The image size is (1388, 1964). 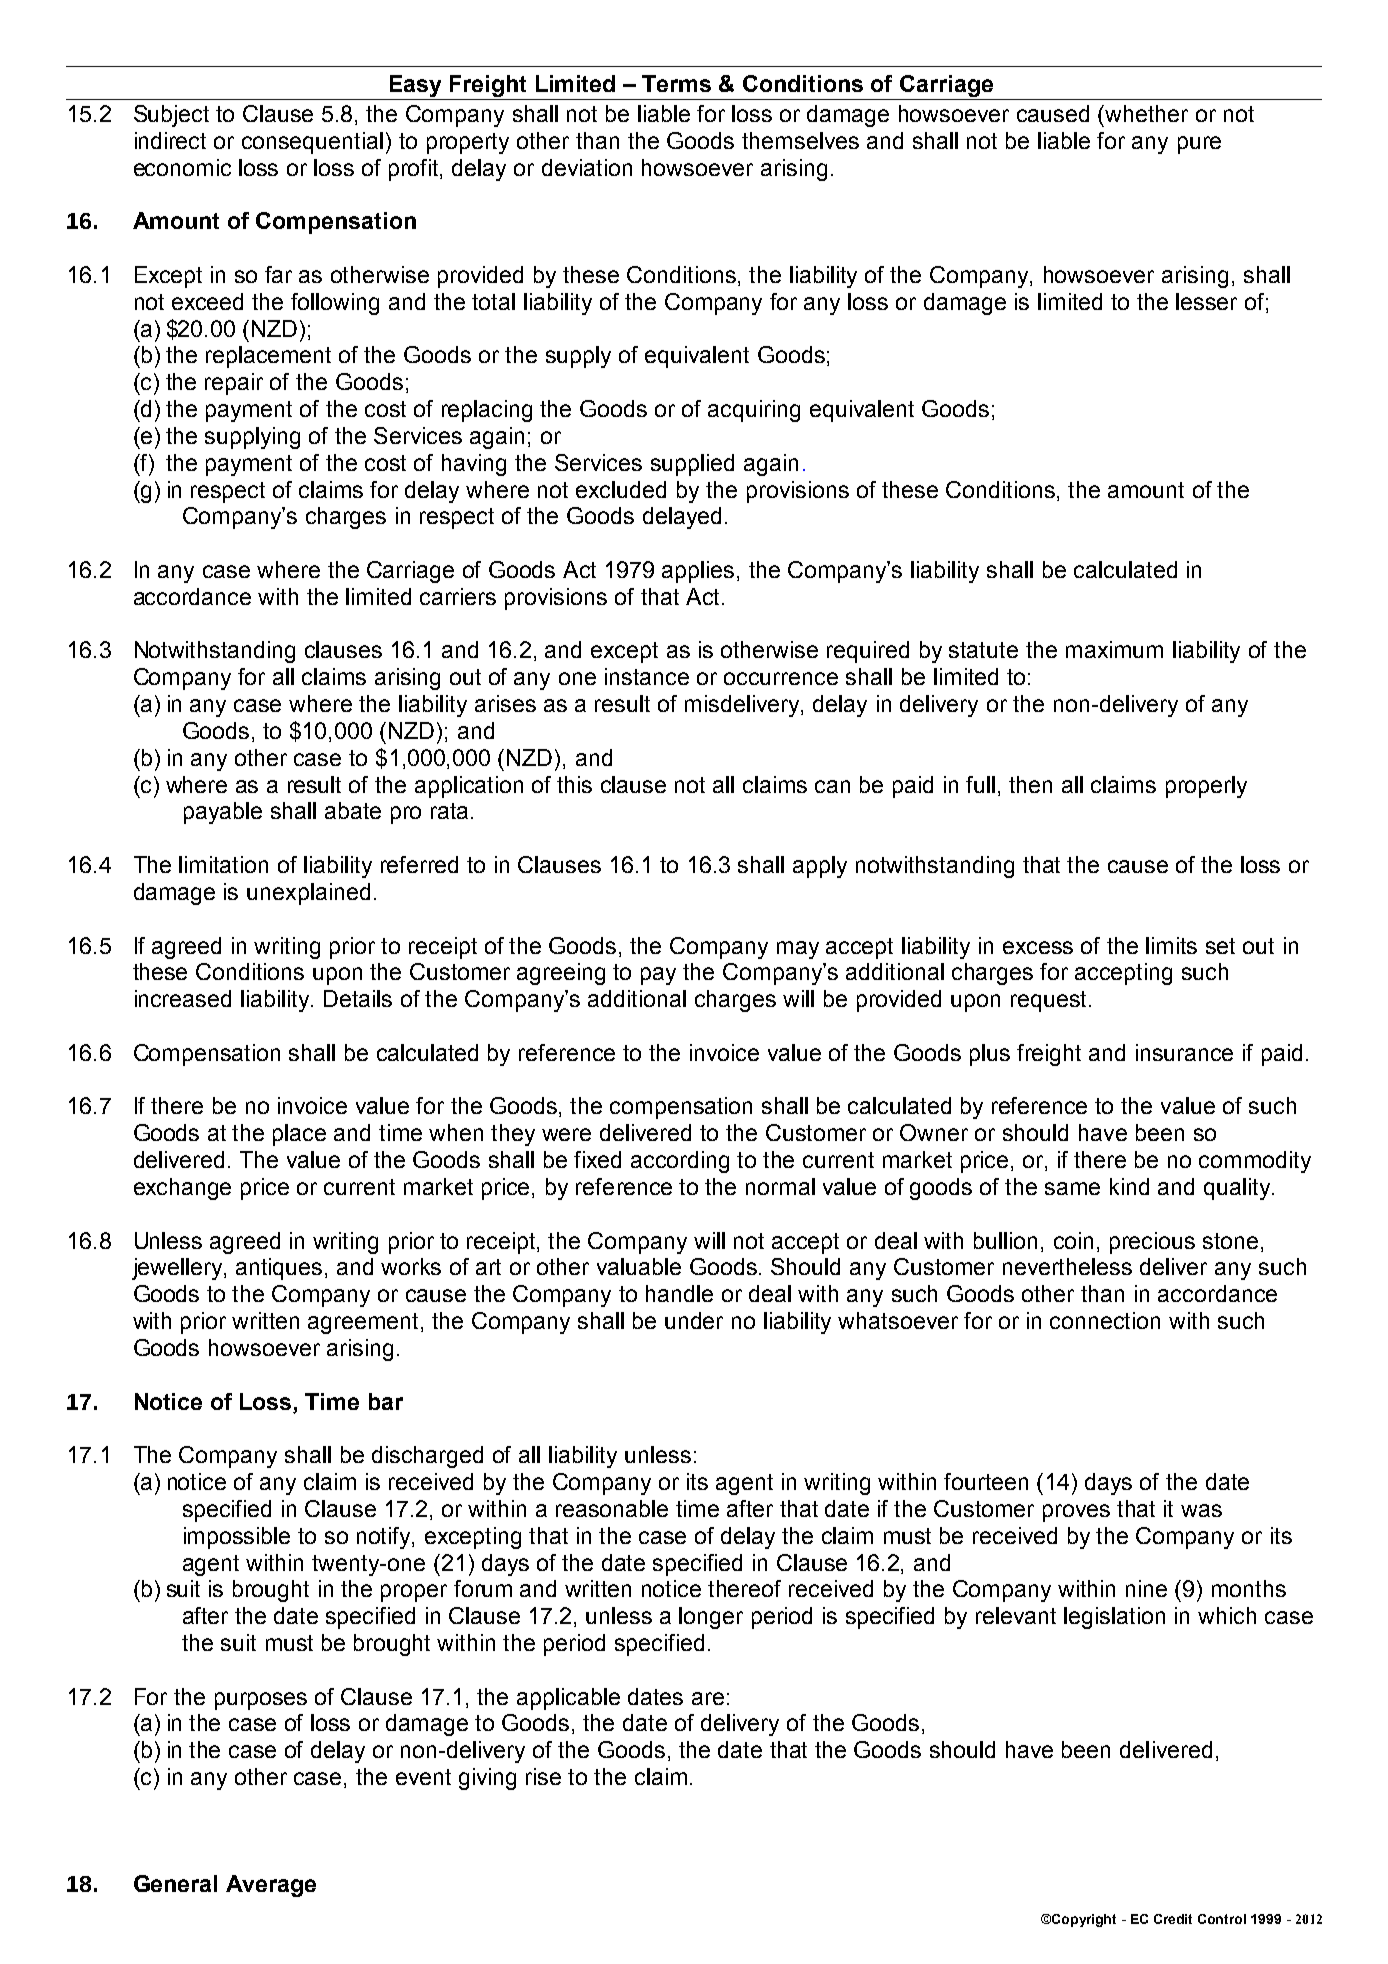 What do you see at coordinates (698, 572) in the screenshot?
I see `applies` at bounding box center [698, 572].
